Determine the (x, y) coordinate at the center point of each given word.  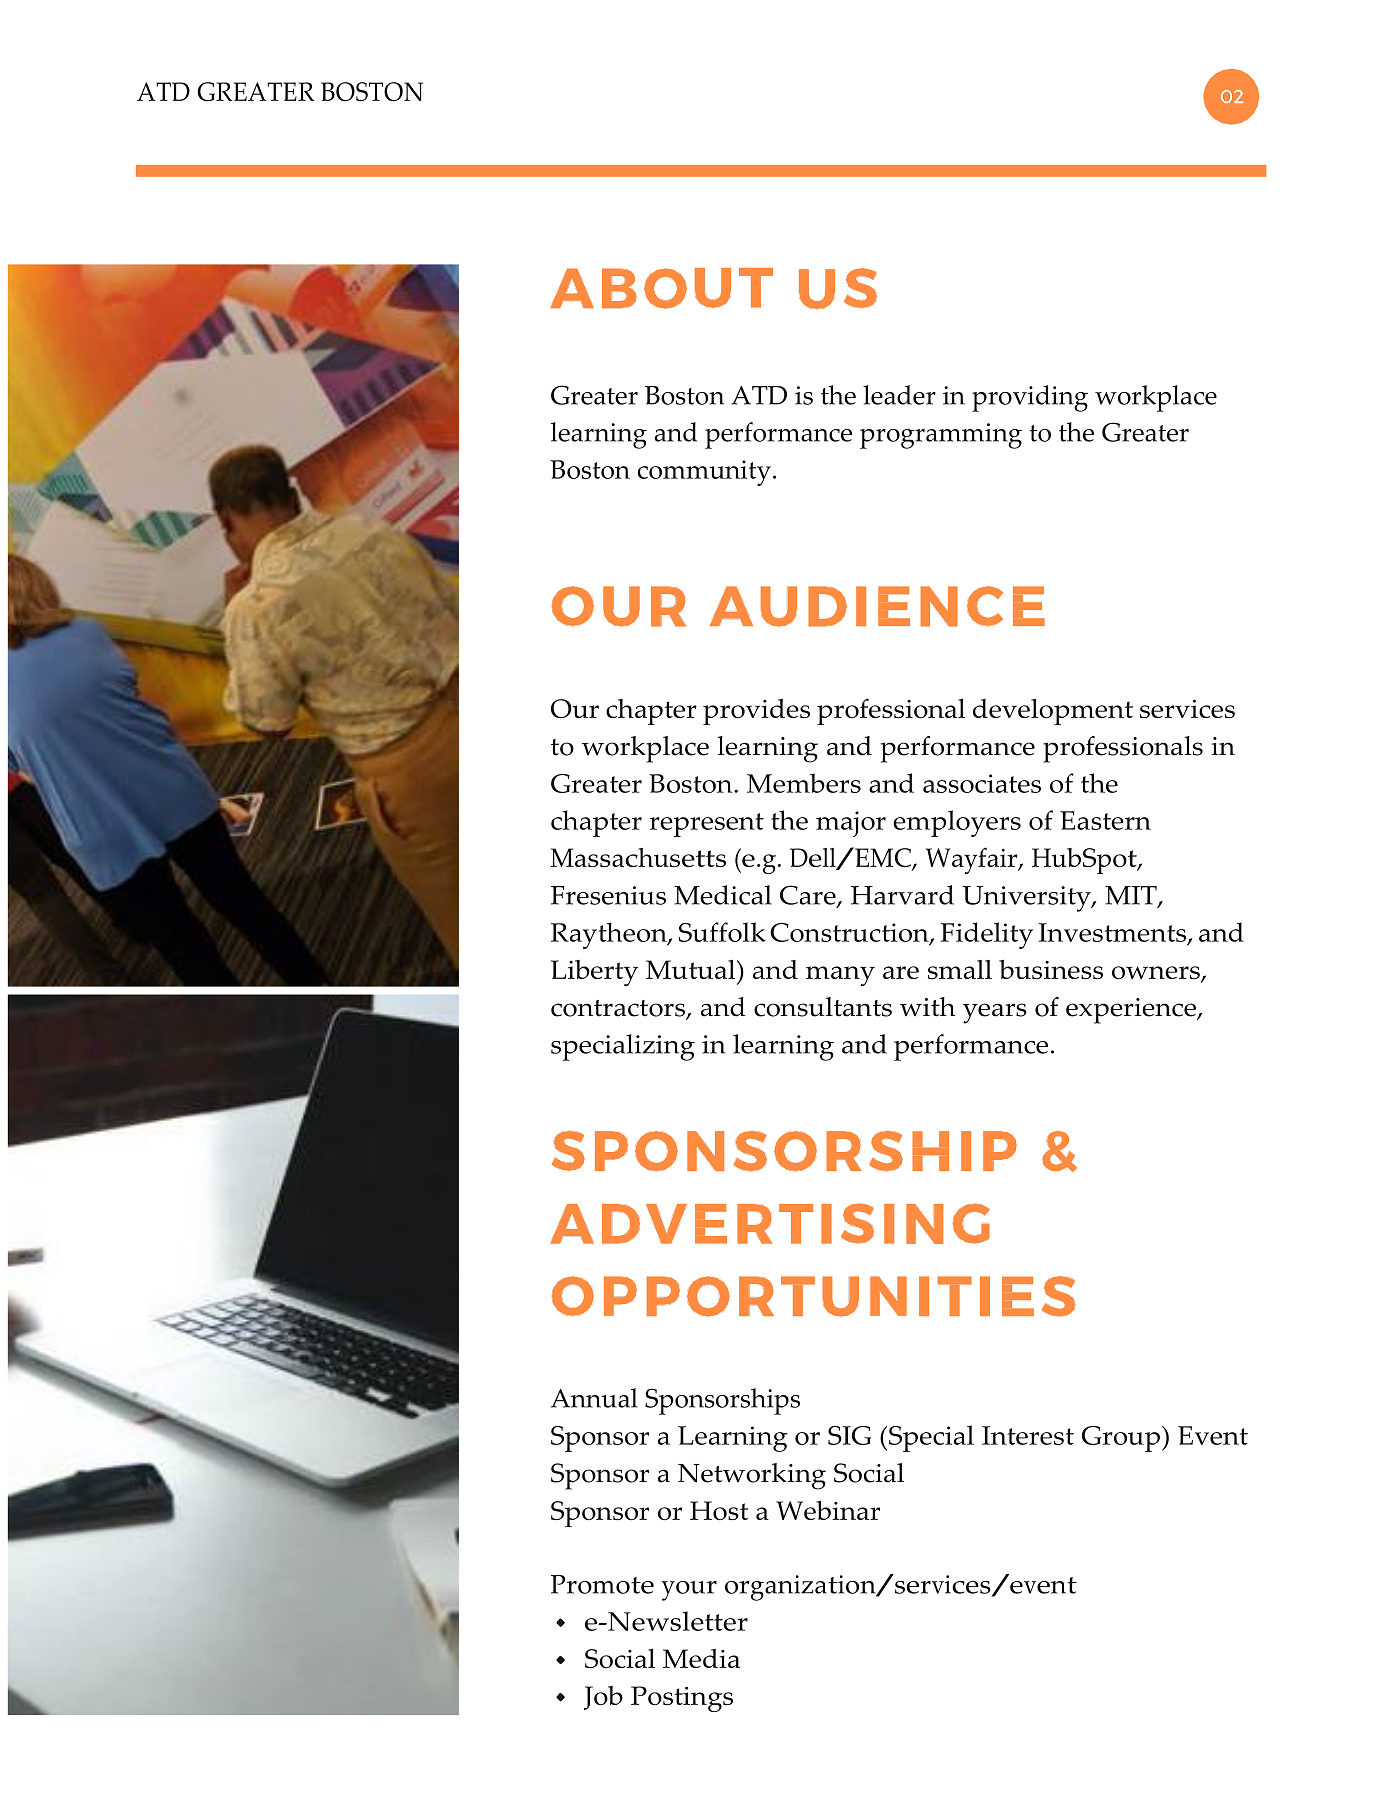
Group (1121, 1439)
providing (1030, 398)
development (1053, 712)
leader (899, 395)
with (927, 1007)
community (704, 473)
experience (1132, 1011)
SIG (849, 1435)
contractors (619, 1009)
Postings (682, 1699)
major (851, 824)
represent (707, 825)
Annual (594, 1398)
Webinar (828, 1510)
